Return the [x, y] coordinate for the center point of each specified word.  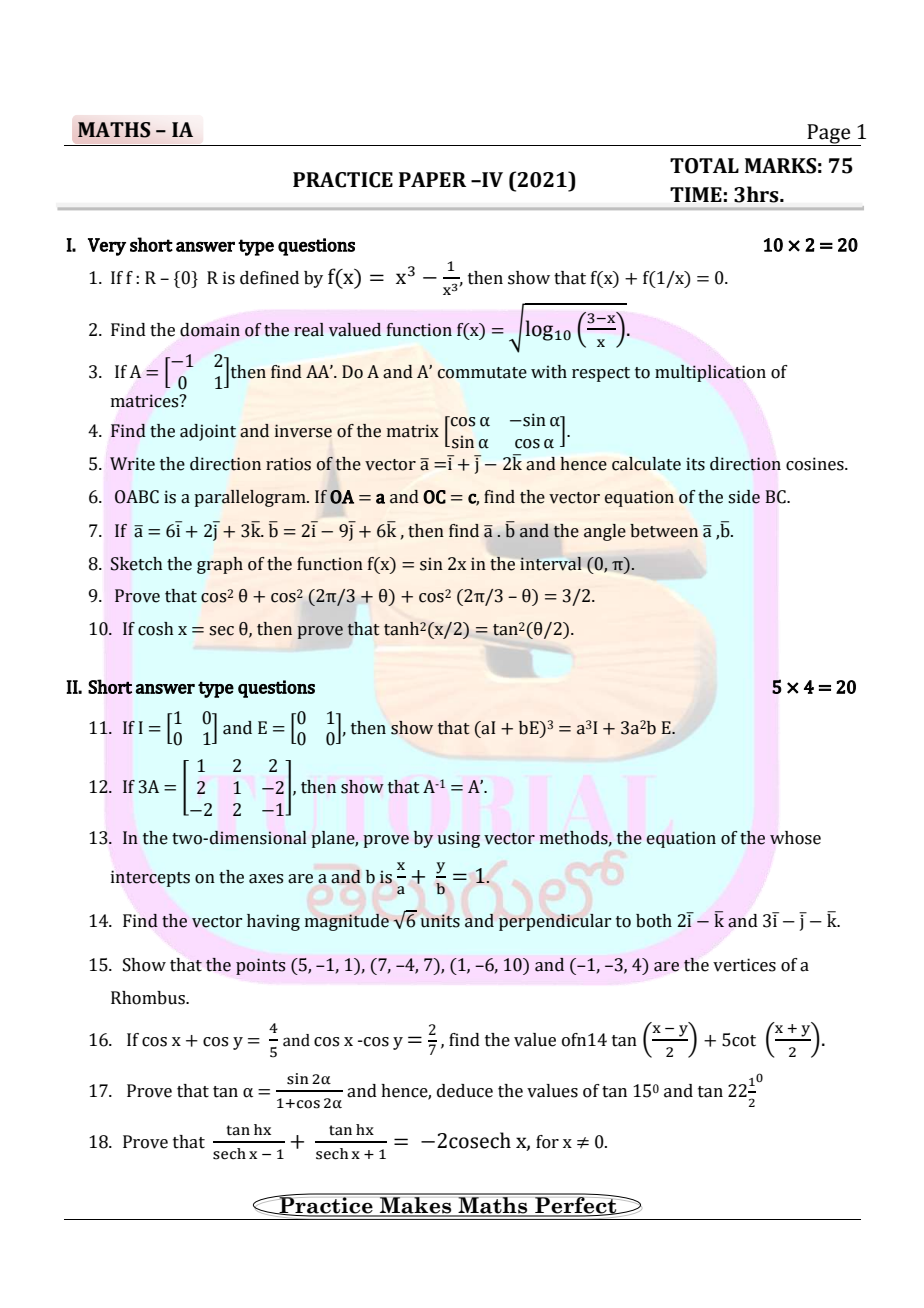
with [549, 372]
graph [220, 565]
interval [550, 564]
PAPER [432, 179]
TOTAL [704, 166]
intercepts [150, 878]
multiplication [710, 373]
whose [795, 838]
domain [210, 330]
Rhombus [149, 998]
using [458, 839]
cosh [156, 629]
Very [107, 247]
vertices [744, 965]
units [440, 921]
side [744, 497]
